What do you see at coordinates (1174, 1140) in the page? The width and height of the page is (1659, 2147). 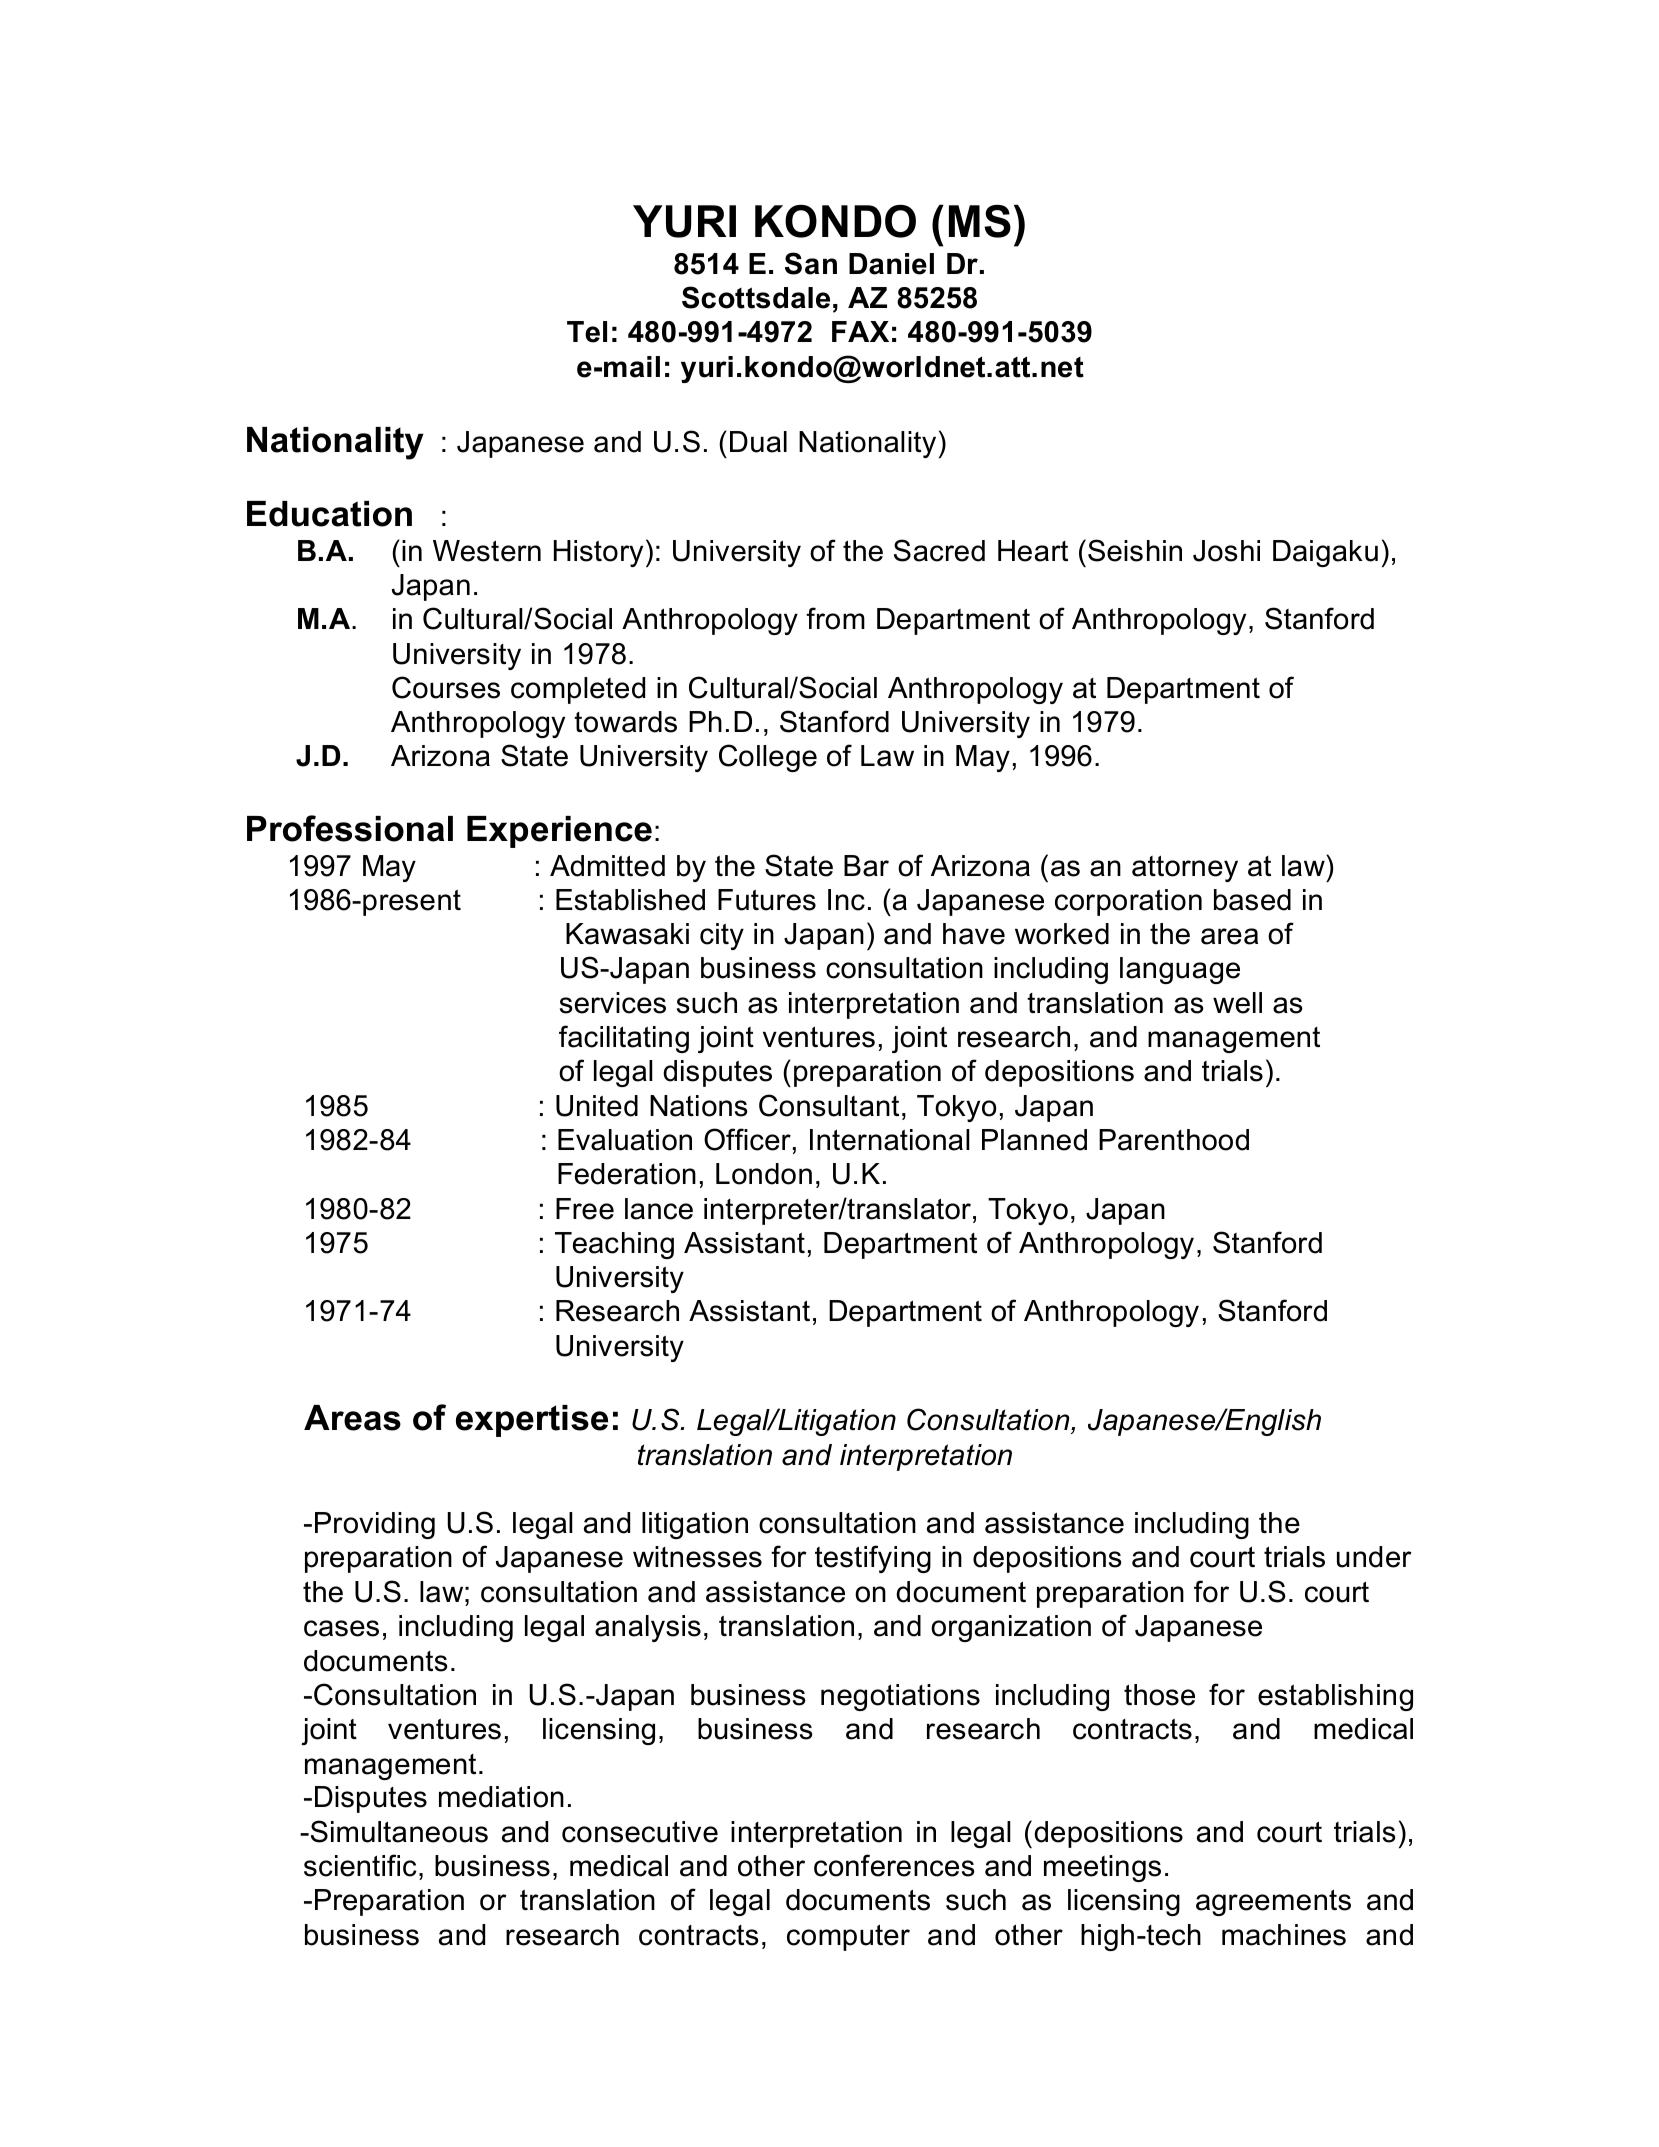 I see `Parenthood` at bounding box center [1174, 1140].
